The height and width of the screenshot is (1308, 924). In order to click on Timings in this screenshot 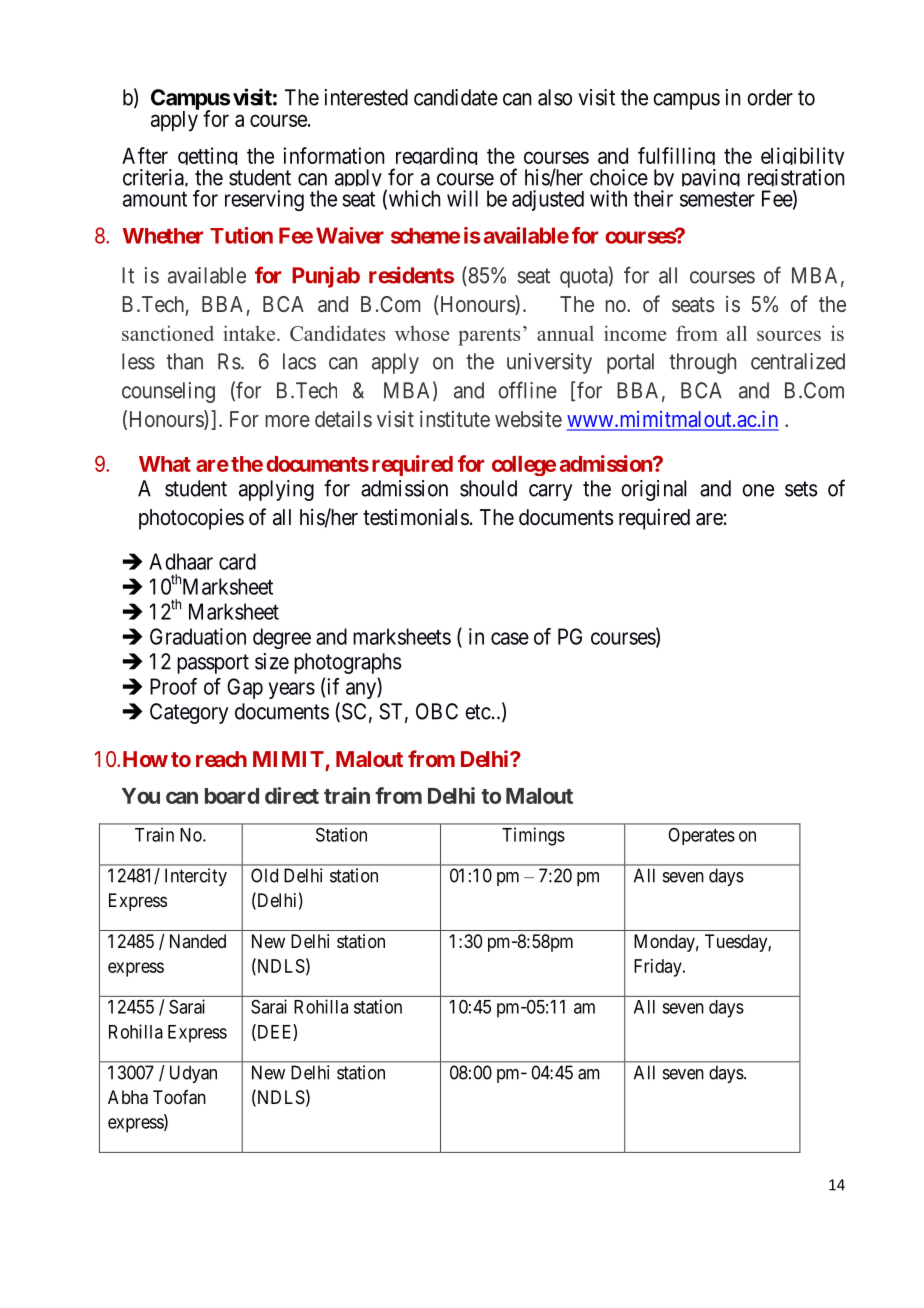, I will do `click(533, 836)`.
